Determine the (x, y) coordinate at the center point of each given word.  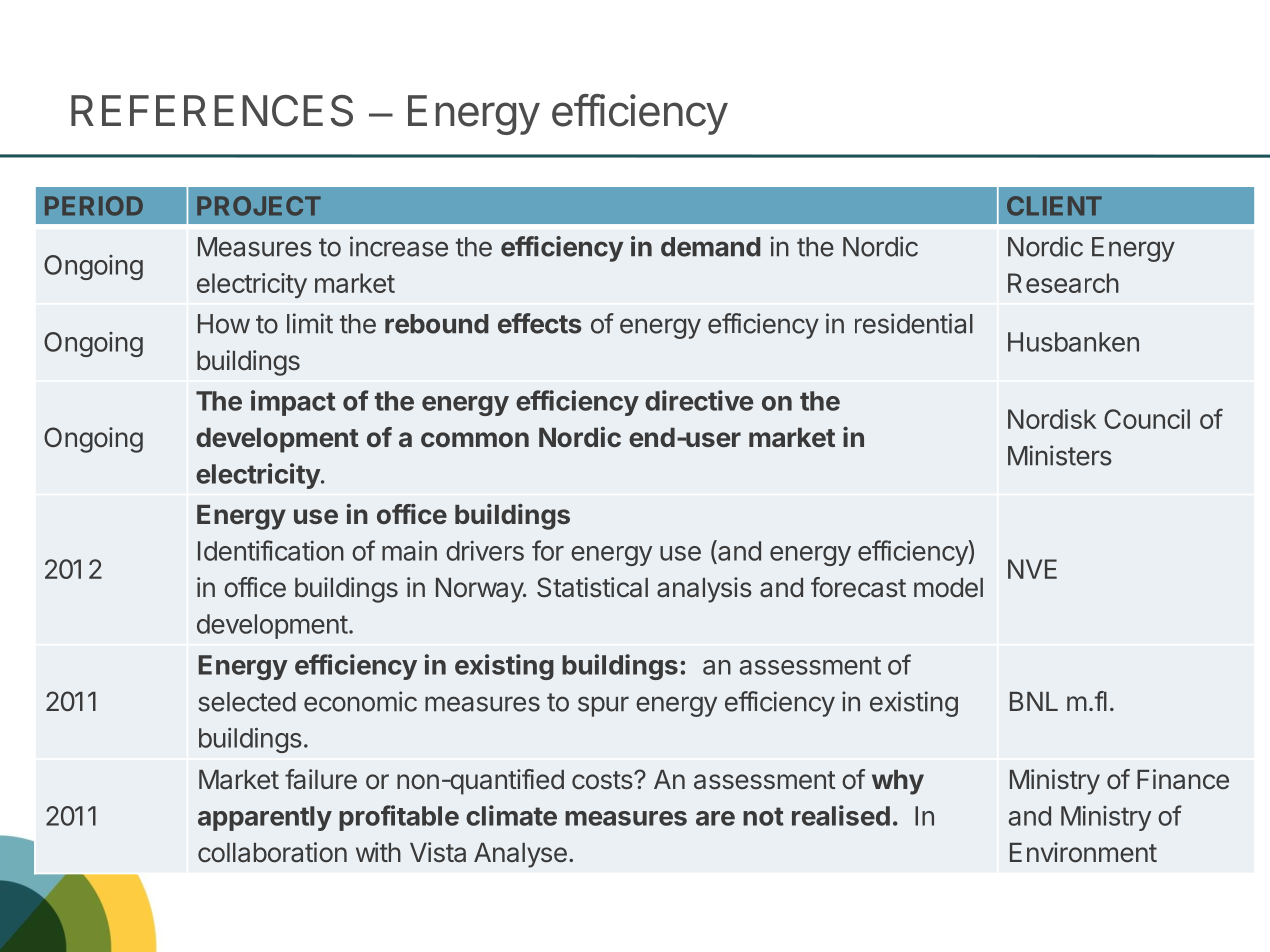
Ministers (1060, 455)
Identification (271, 550)
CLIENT (1054, 206)
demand (710, 247)
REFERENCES (212, 111)
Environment (1083, 852)
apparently (265, 818)
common (475, 439)
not (763, 816)
